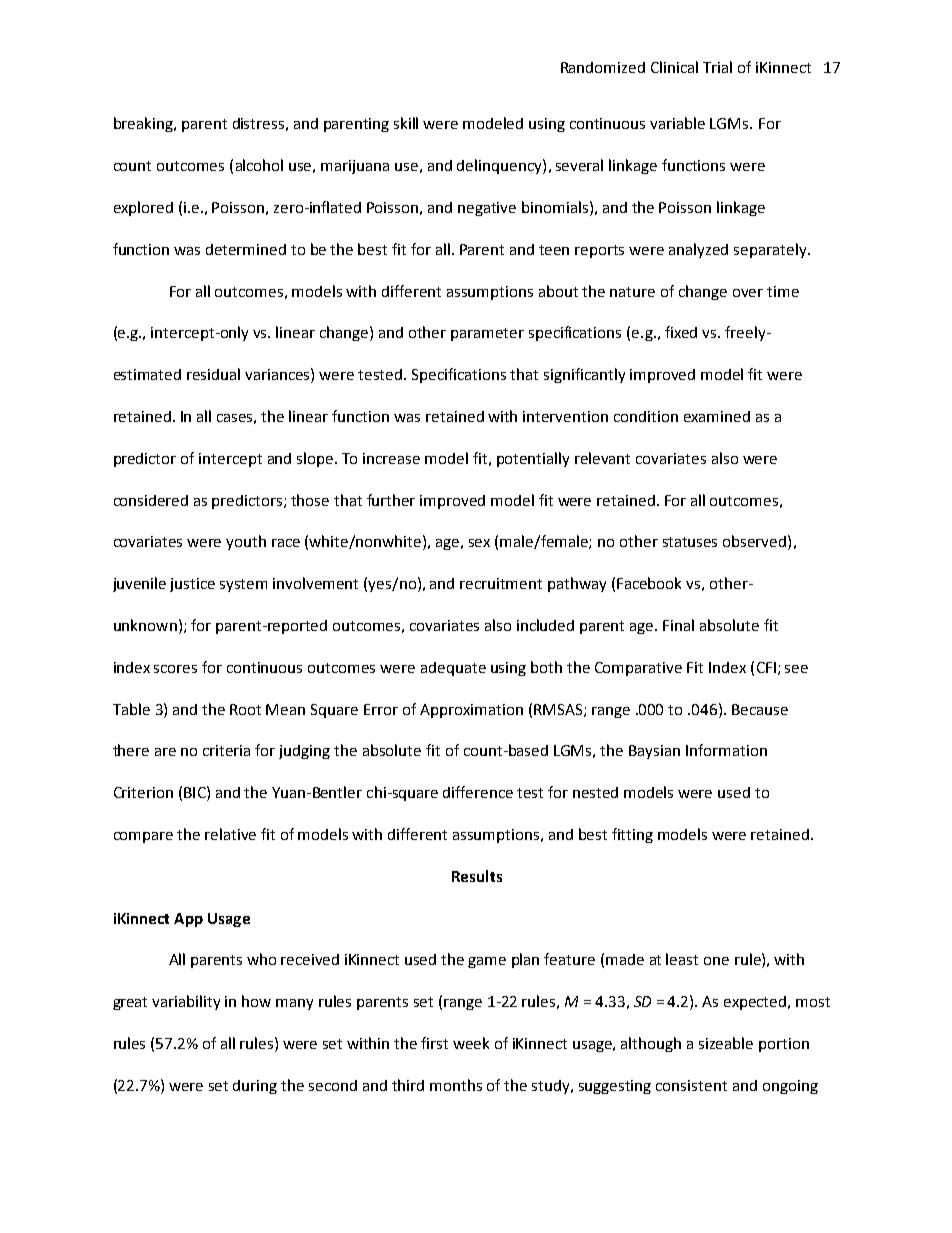 The image size is (952, 1233). Describe the element at coordinates (681, 332) in the page. I see `fixed` at that location.
